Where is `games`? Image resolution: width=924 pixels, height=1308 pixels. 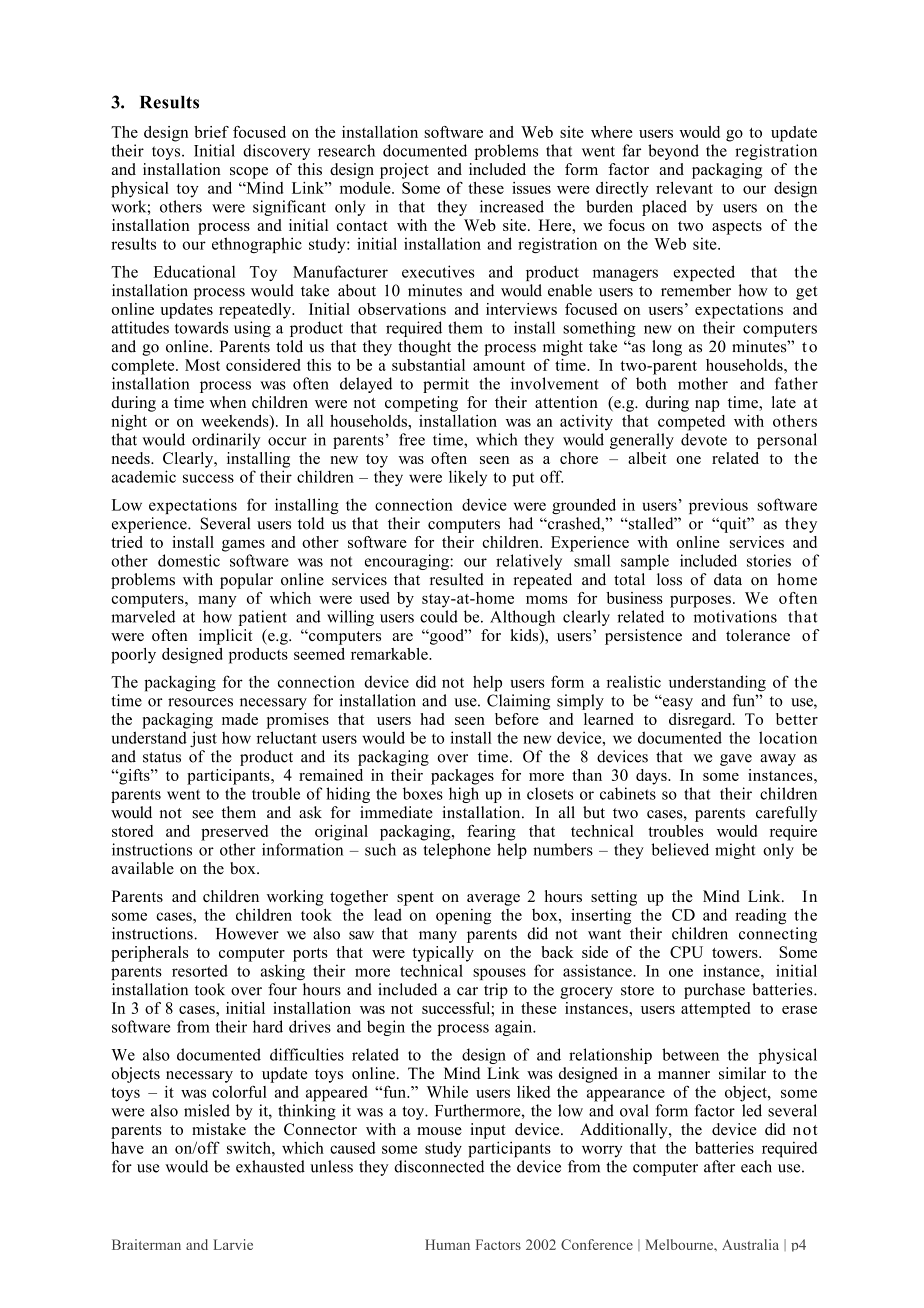
games is located at coordinates (243, 546).
